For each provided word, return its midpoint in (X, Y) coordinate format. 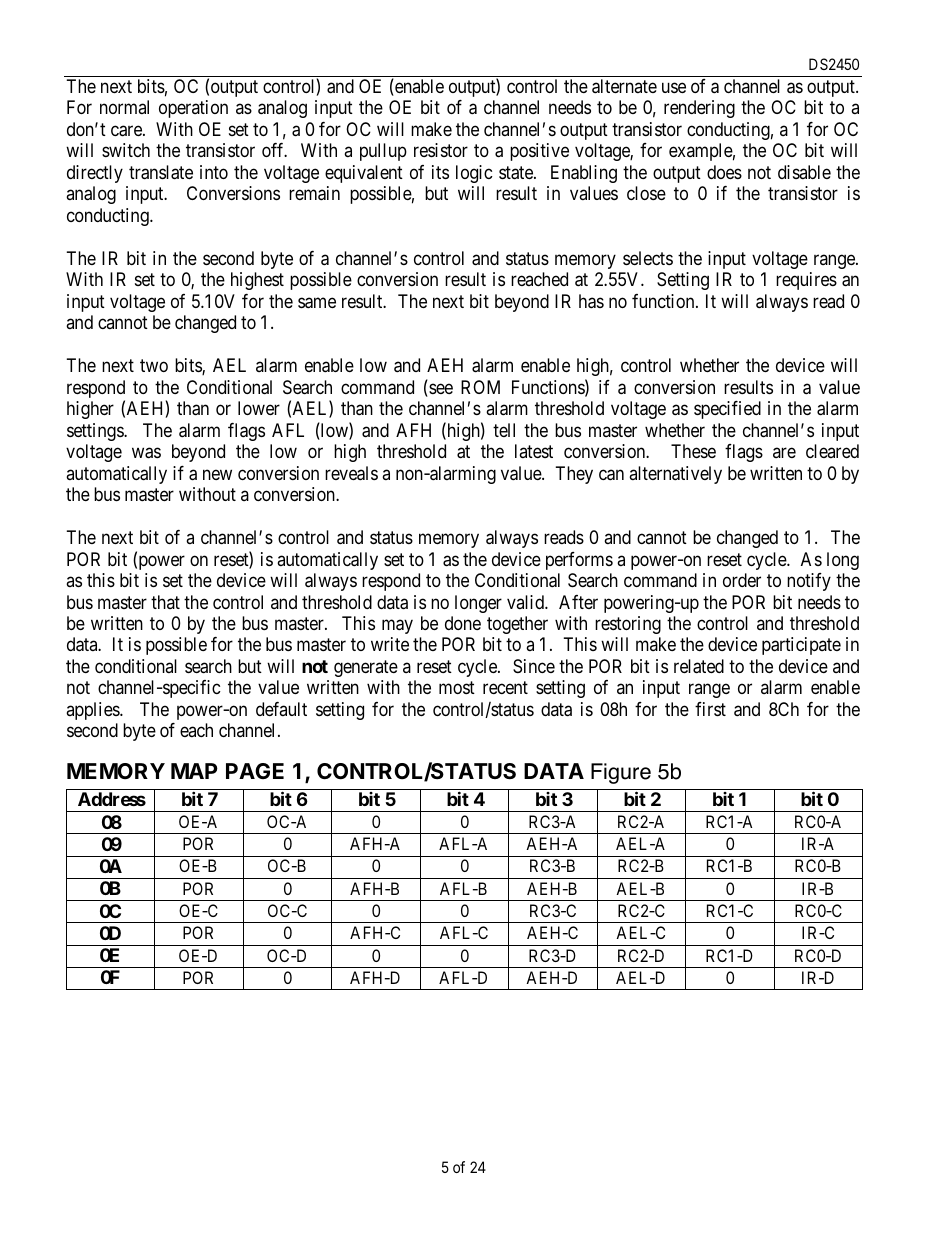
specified (727, 410)
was (146, 453)
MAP (194, 771)
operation (193, 109)
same (317, 303)
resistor (441, 150)
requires (806, 281)
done (463, 623)
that (165, 602)
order (742, 580)
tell (504, 430)
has (591, 301)
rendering (699, 109)
